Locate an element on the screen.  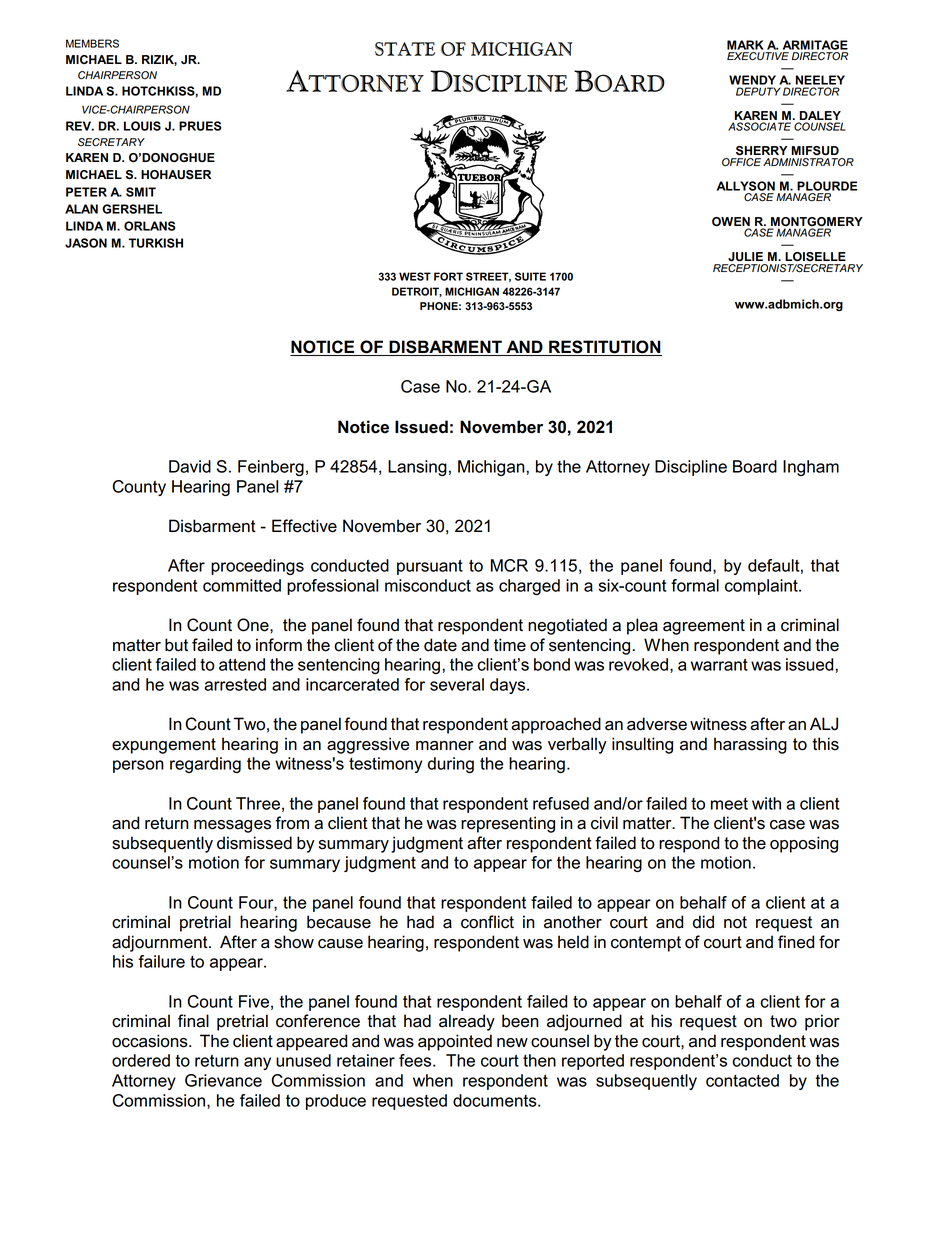
STATE is located at coordinates (405, 49).
